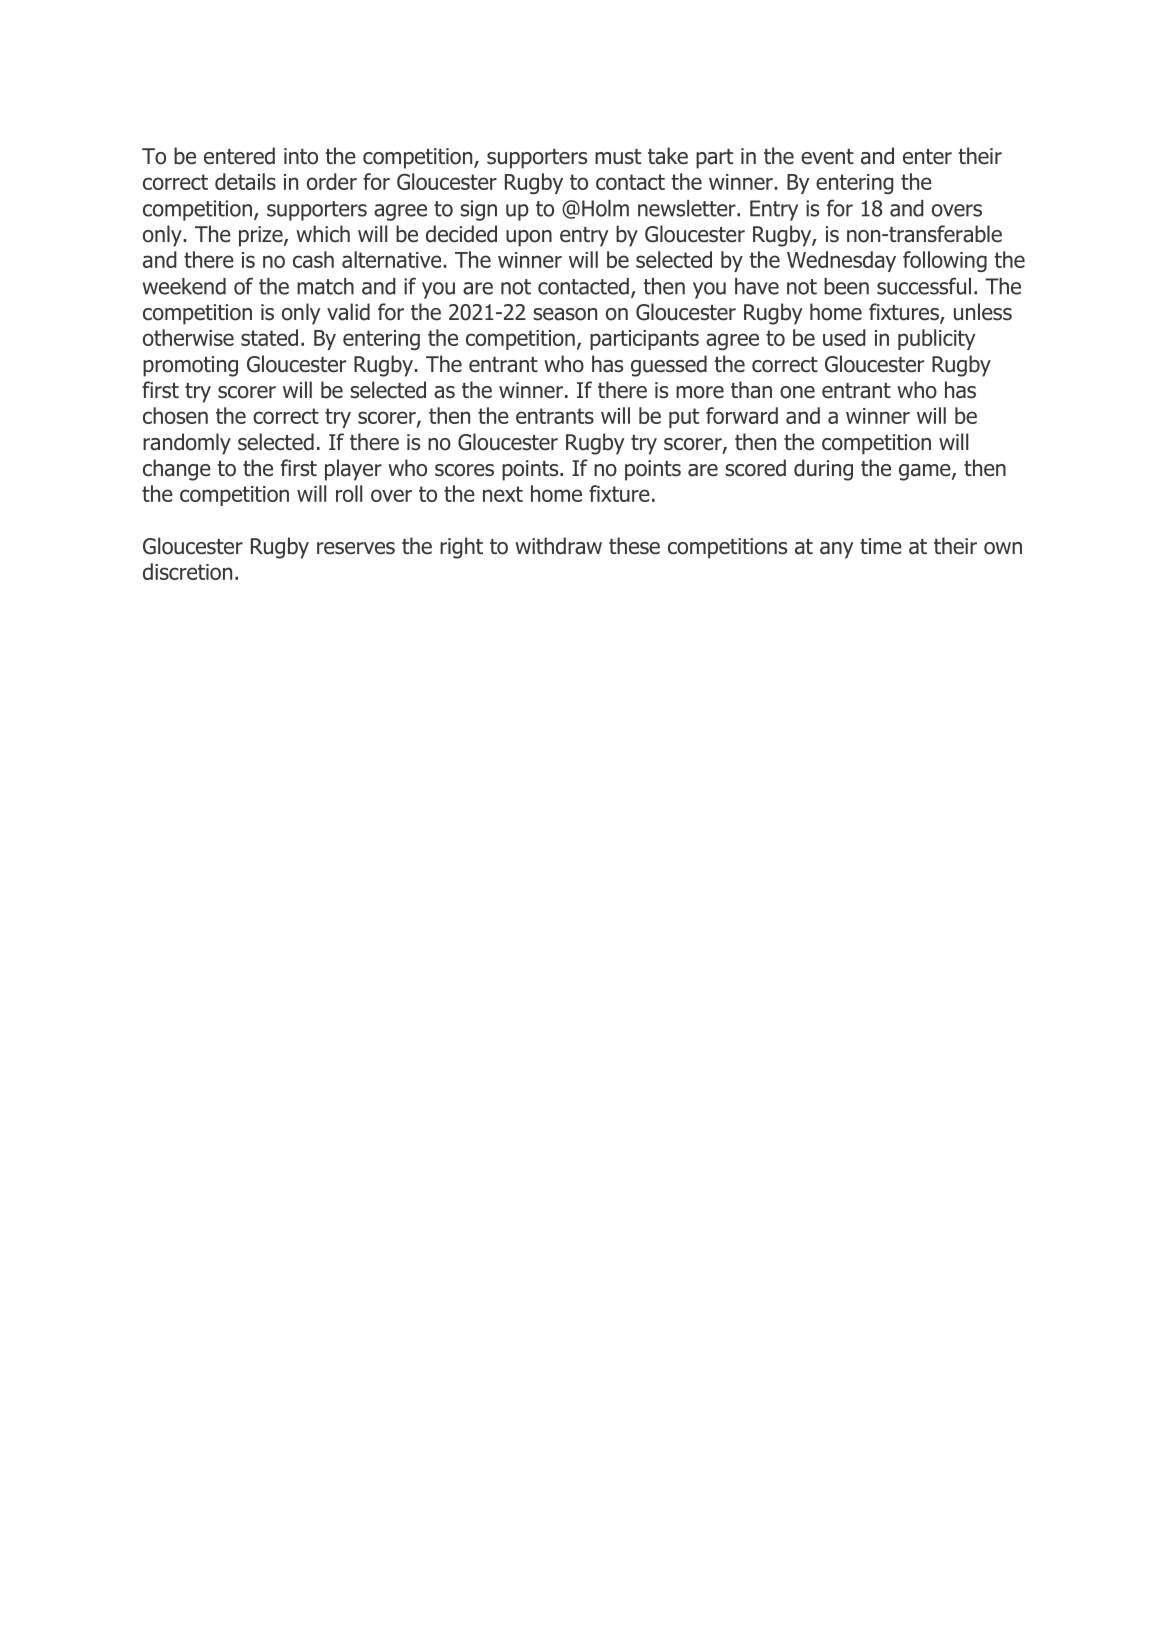 The height and width of the page is (1648, 1164). Describe the element at coordinates (325, 286) in the page. I see `match` at that location.
